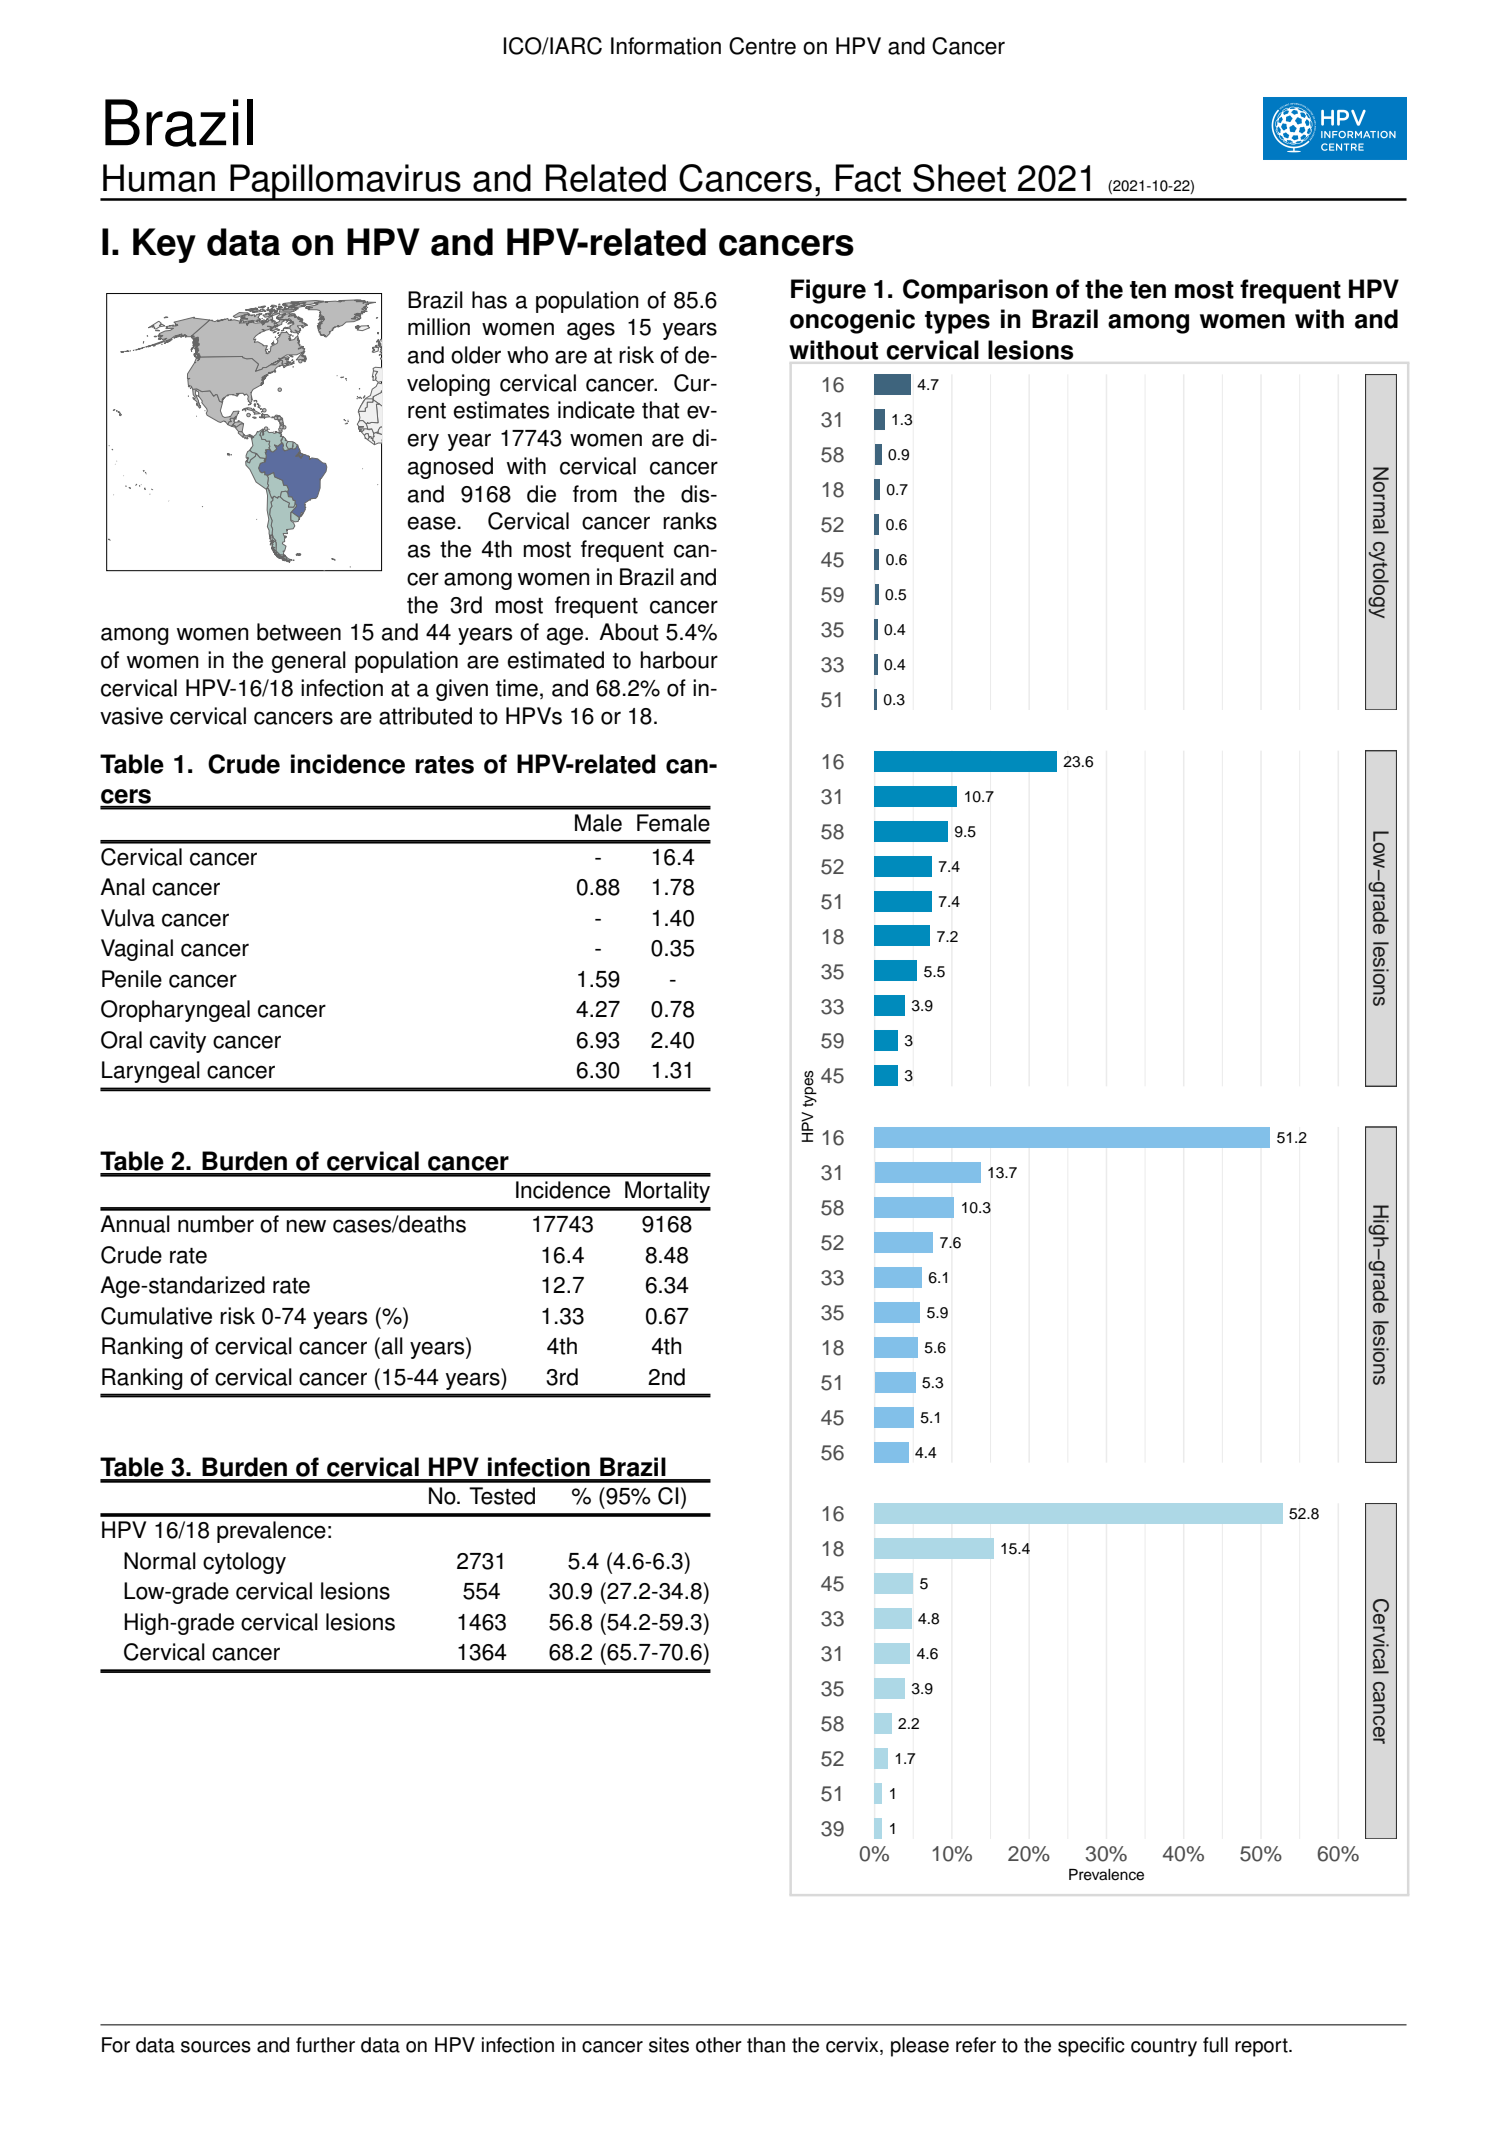  What do you see at coordinates (216, 2047) in the screenshot?
I see `sources` at bounding box center [216, 2047].
